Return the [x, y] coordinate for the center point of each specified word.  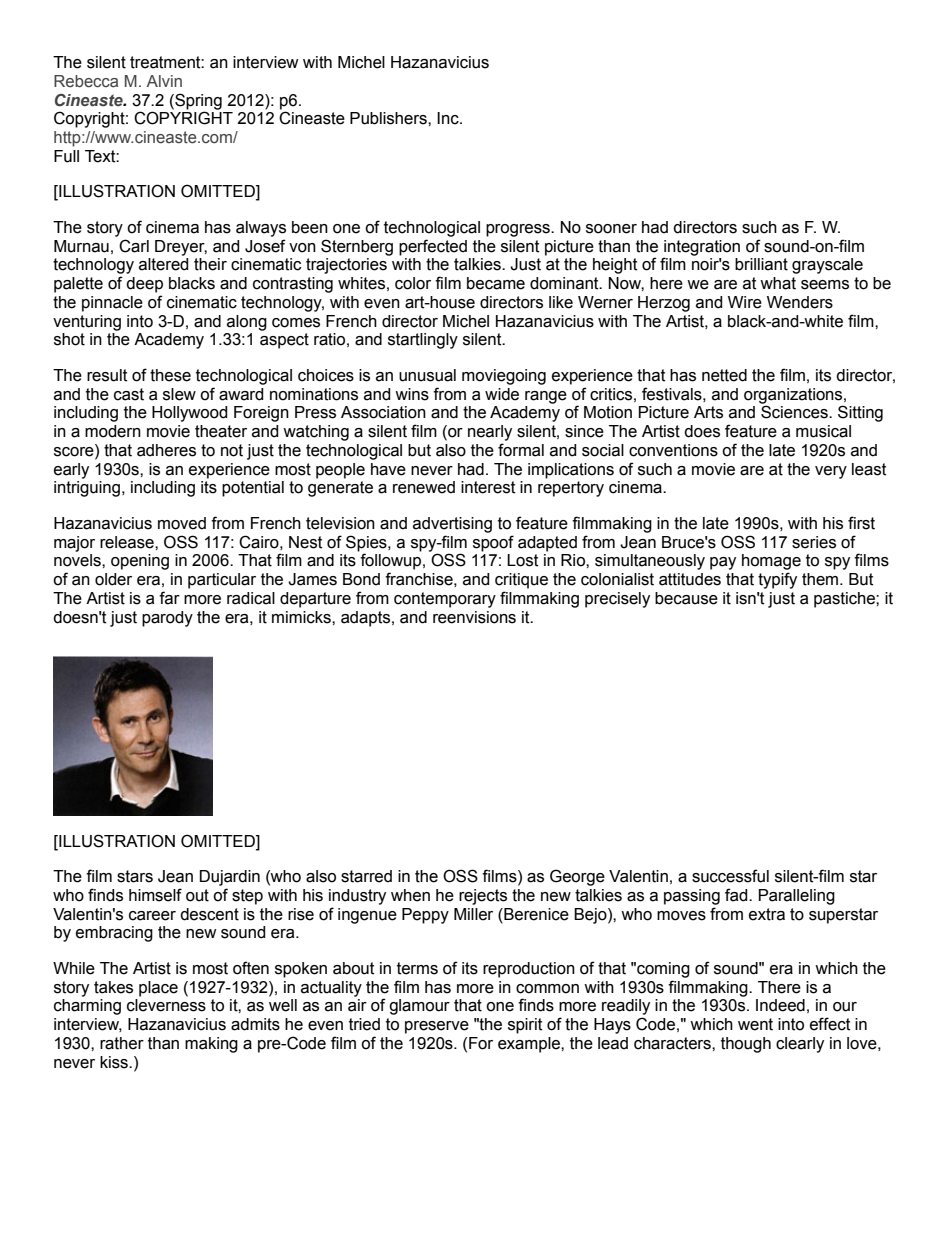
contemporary [445, 600]
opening [140, 562]
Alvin [164, 81]
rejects [483, 897]
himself [155, 895]
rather [122, 1043]
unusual [427, 375]
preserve [437, 1027]
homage [771, 562]
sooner [611, 229]
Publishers [389, 118]
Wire [745, 302]
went [755, 1024]
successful [730, 876]
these [170, 375]
